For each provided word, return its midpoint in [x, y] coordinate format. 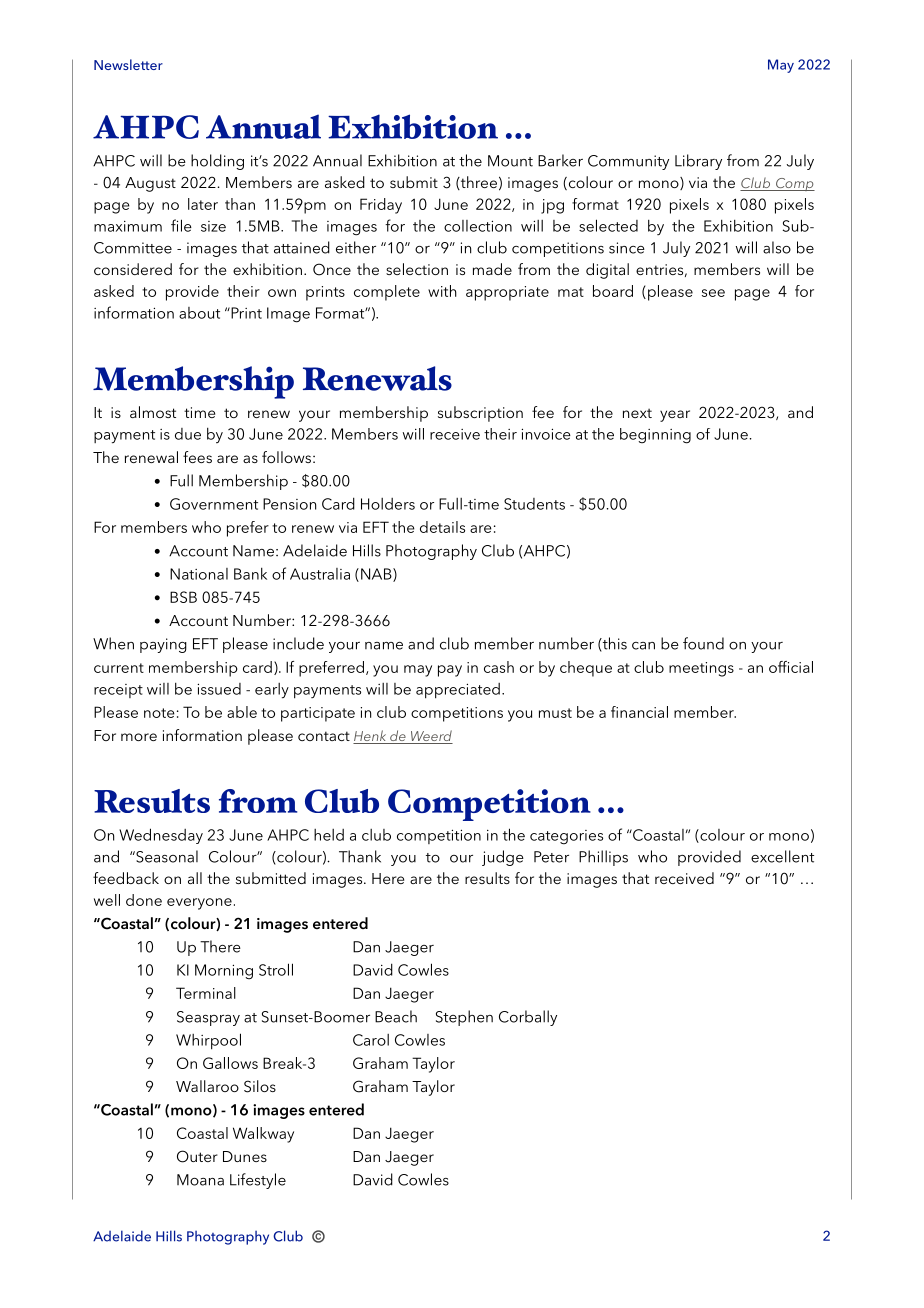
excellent [782, 856]
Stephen [464, 1018]
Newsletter [128, 64]
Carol [371, 1040]
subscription [480, 414]
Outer [197, 1156]
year [675, 416]
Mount [510, 161]
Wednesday [161, 836]
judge [503, 858]
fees [197, 457]
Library [698, 162]
